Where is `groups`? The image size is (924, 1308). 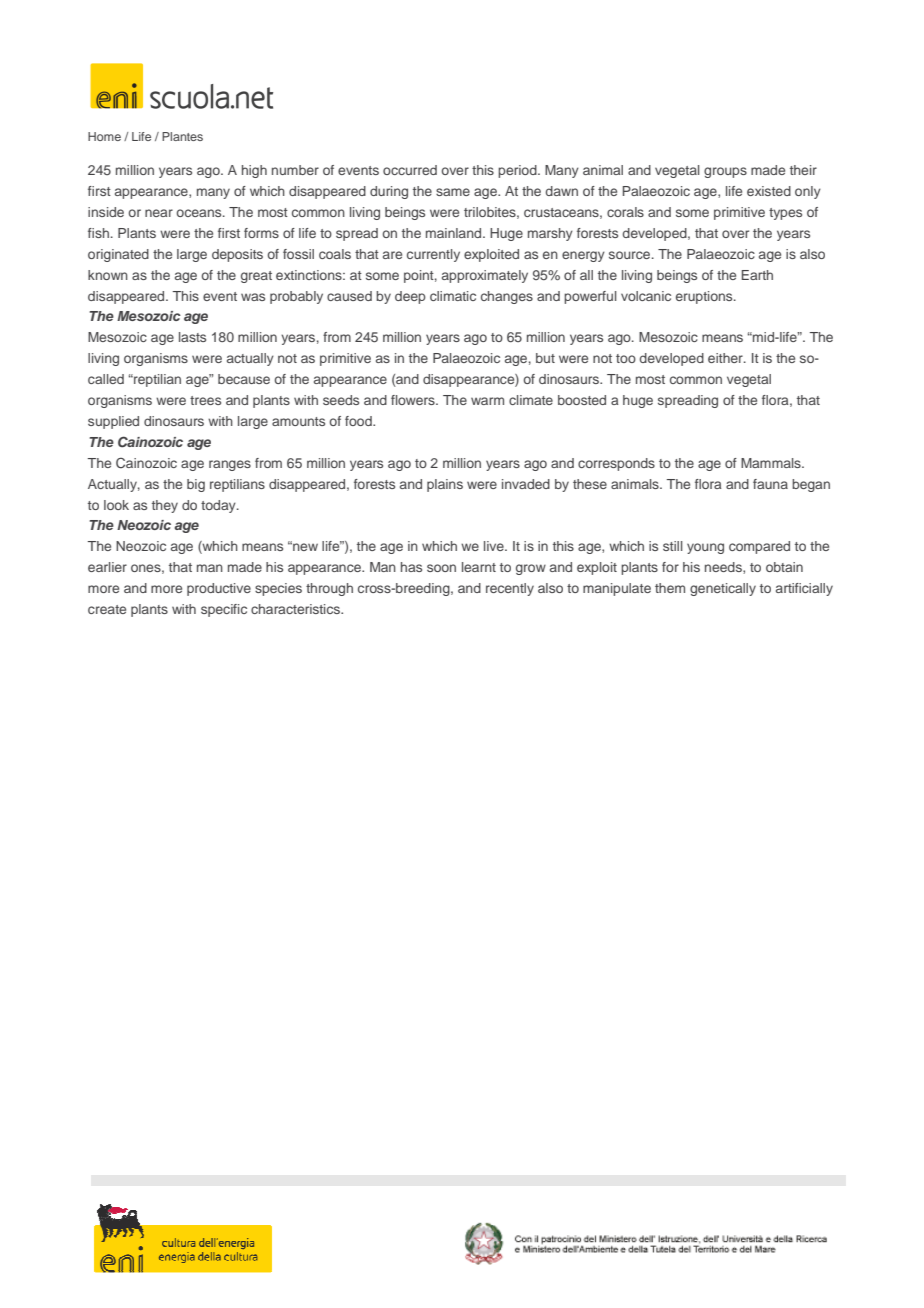 groups is located at coordinates (725, 172).
